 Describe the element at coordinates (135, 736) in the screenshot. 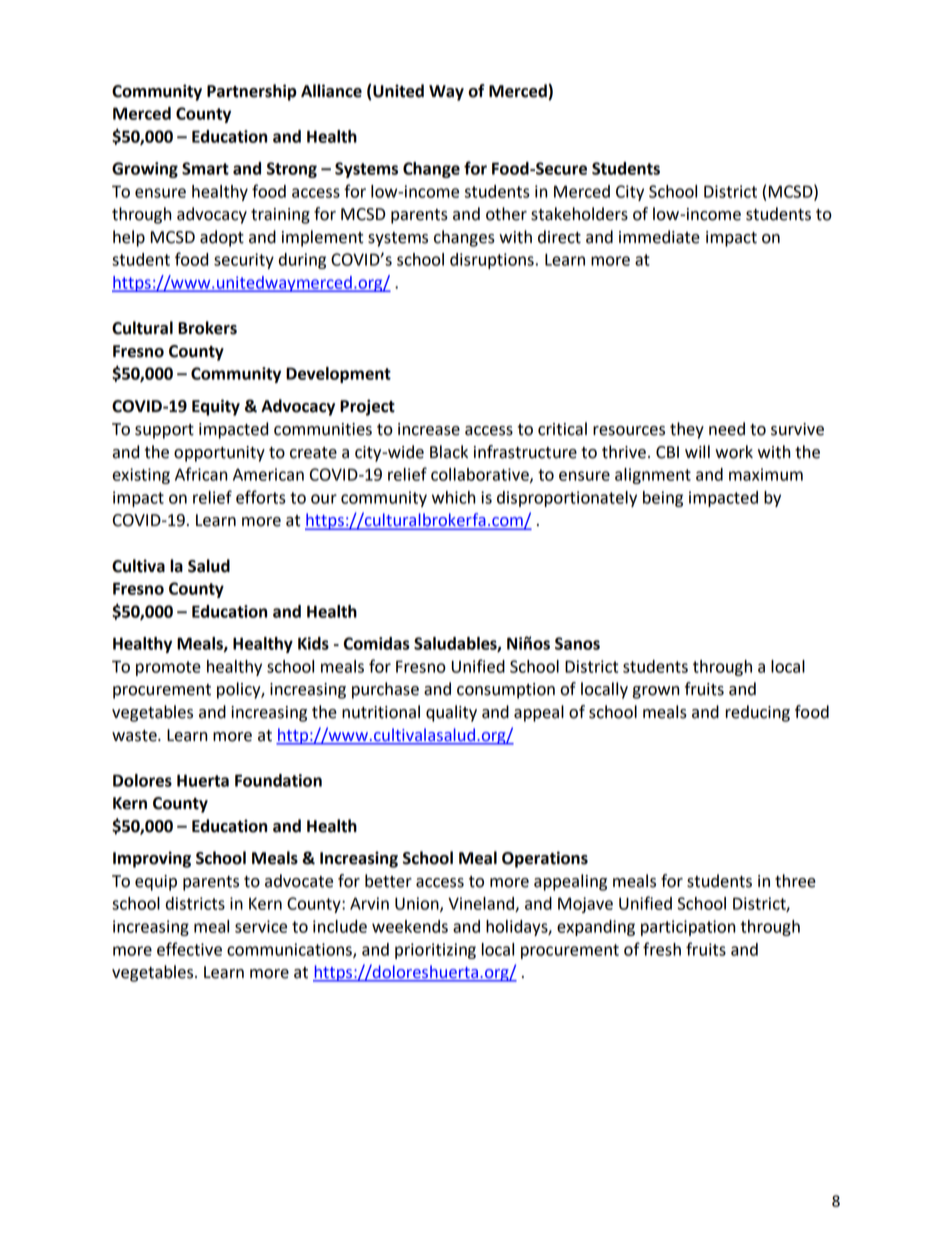

I see `waste` at that location.
